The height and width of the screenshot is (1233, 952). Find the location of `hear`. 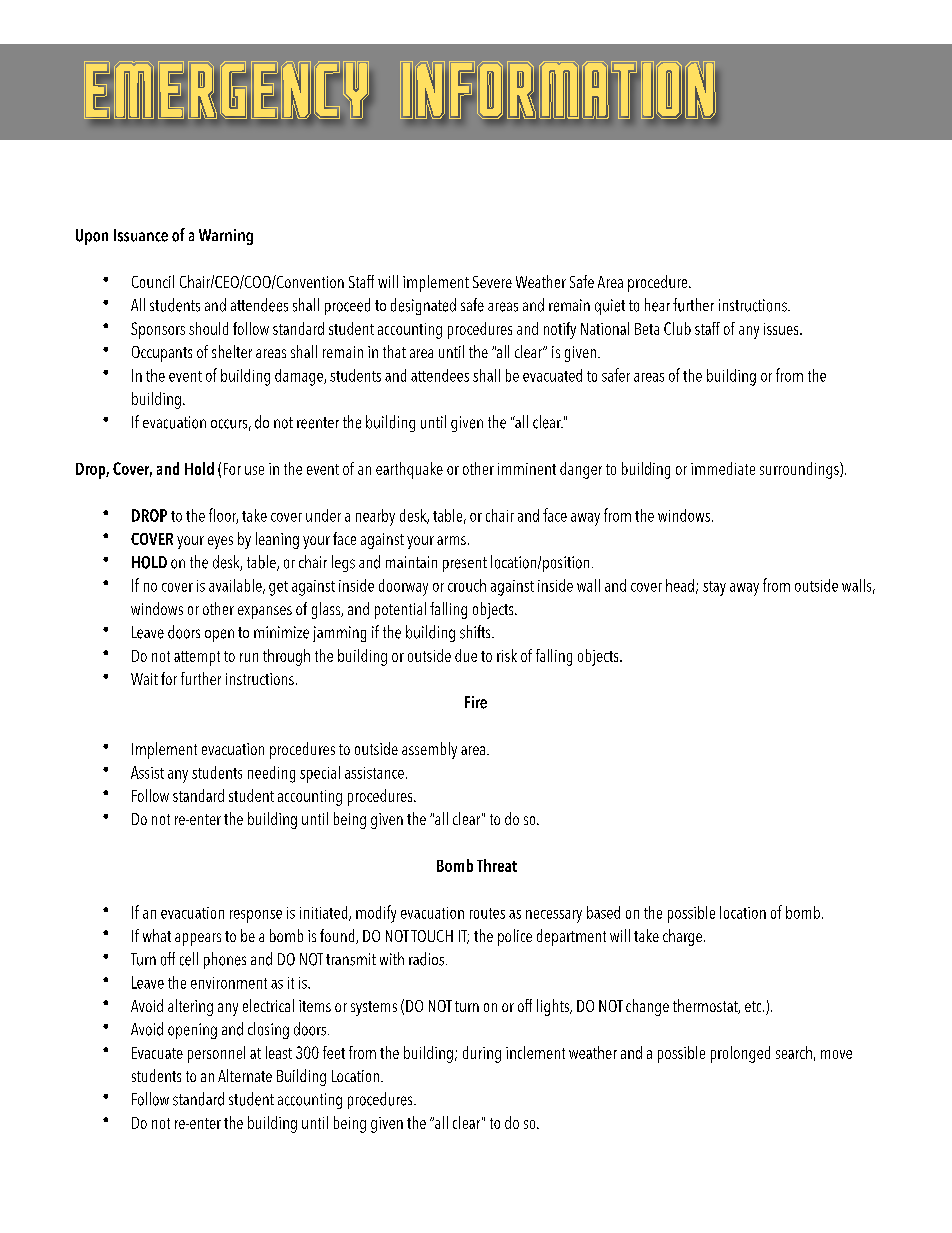

hear is located at coordinates (657, 305).
